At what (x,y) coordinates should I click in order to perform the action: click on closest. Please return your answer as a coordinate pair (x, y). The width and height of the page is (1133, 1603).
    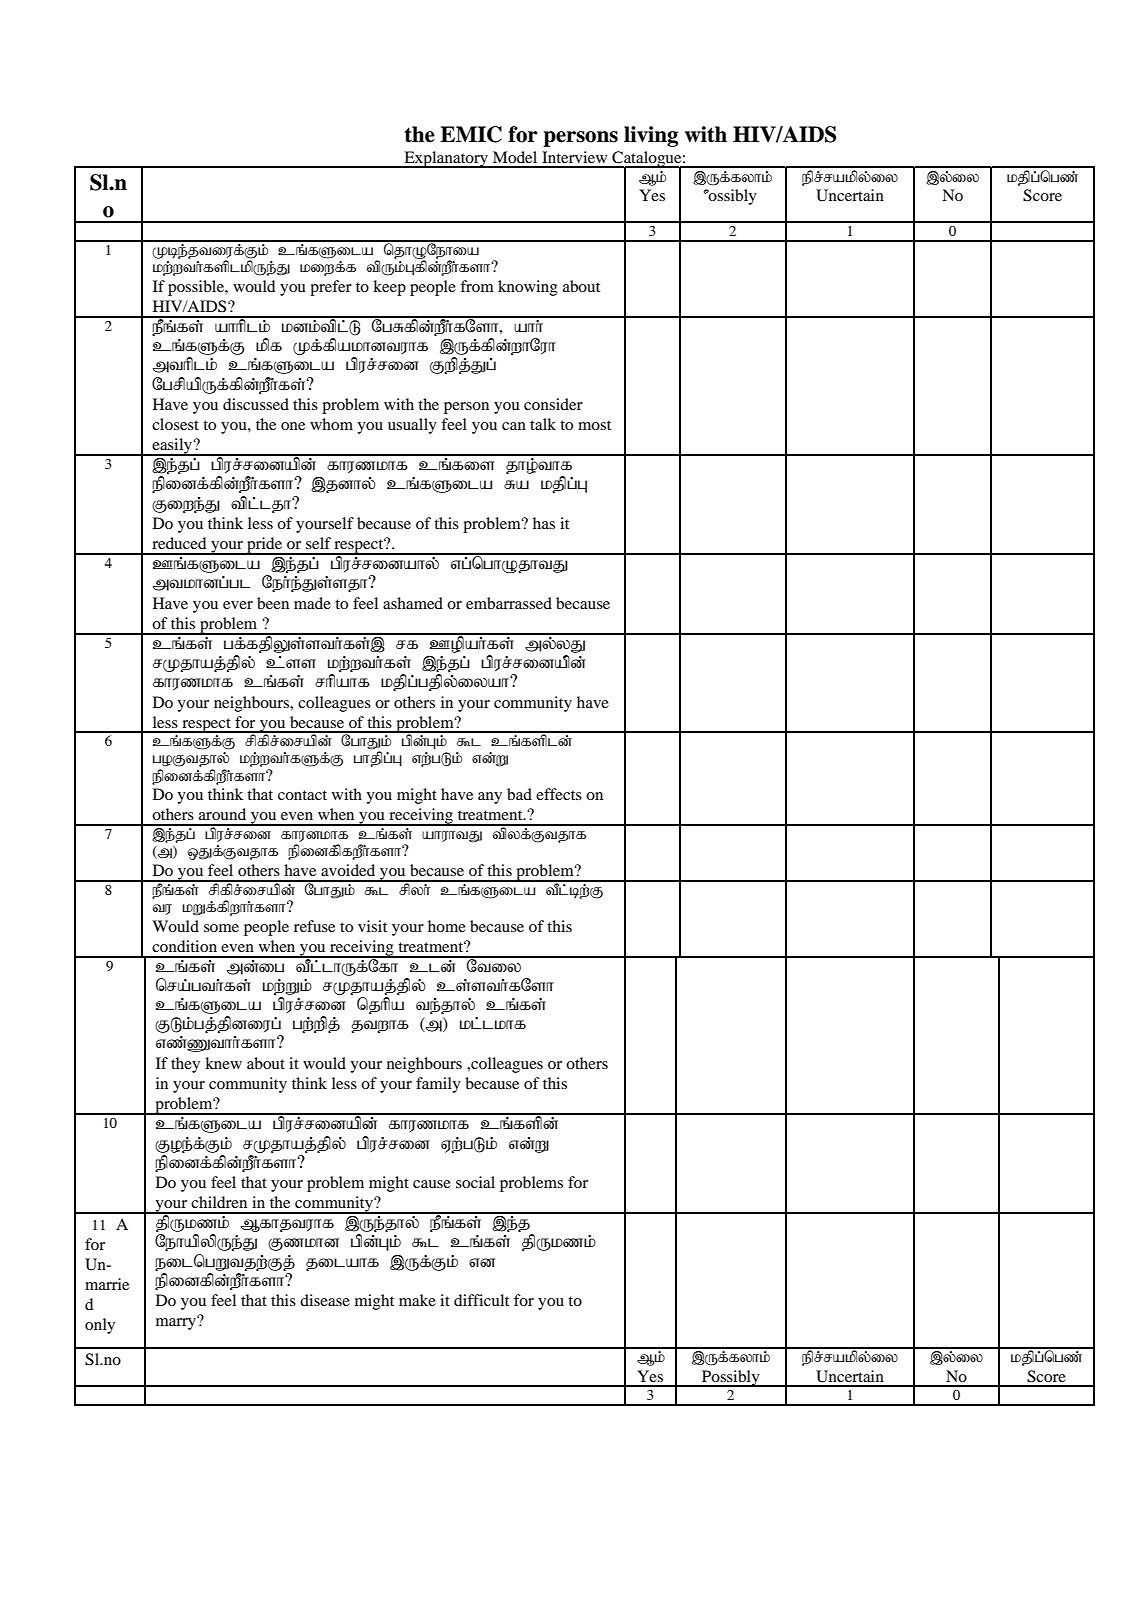
    Looking at the image, I should click on (175, 424).
